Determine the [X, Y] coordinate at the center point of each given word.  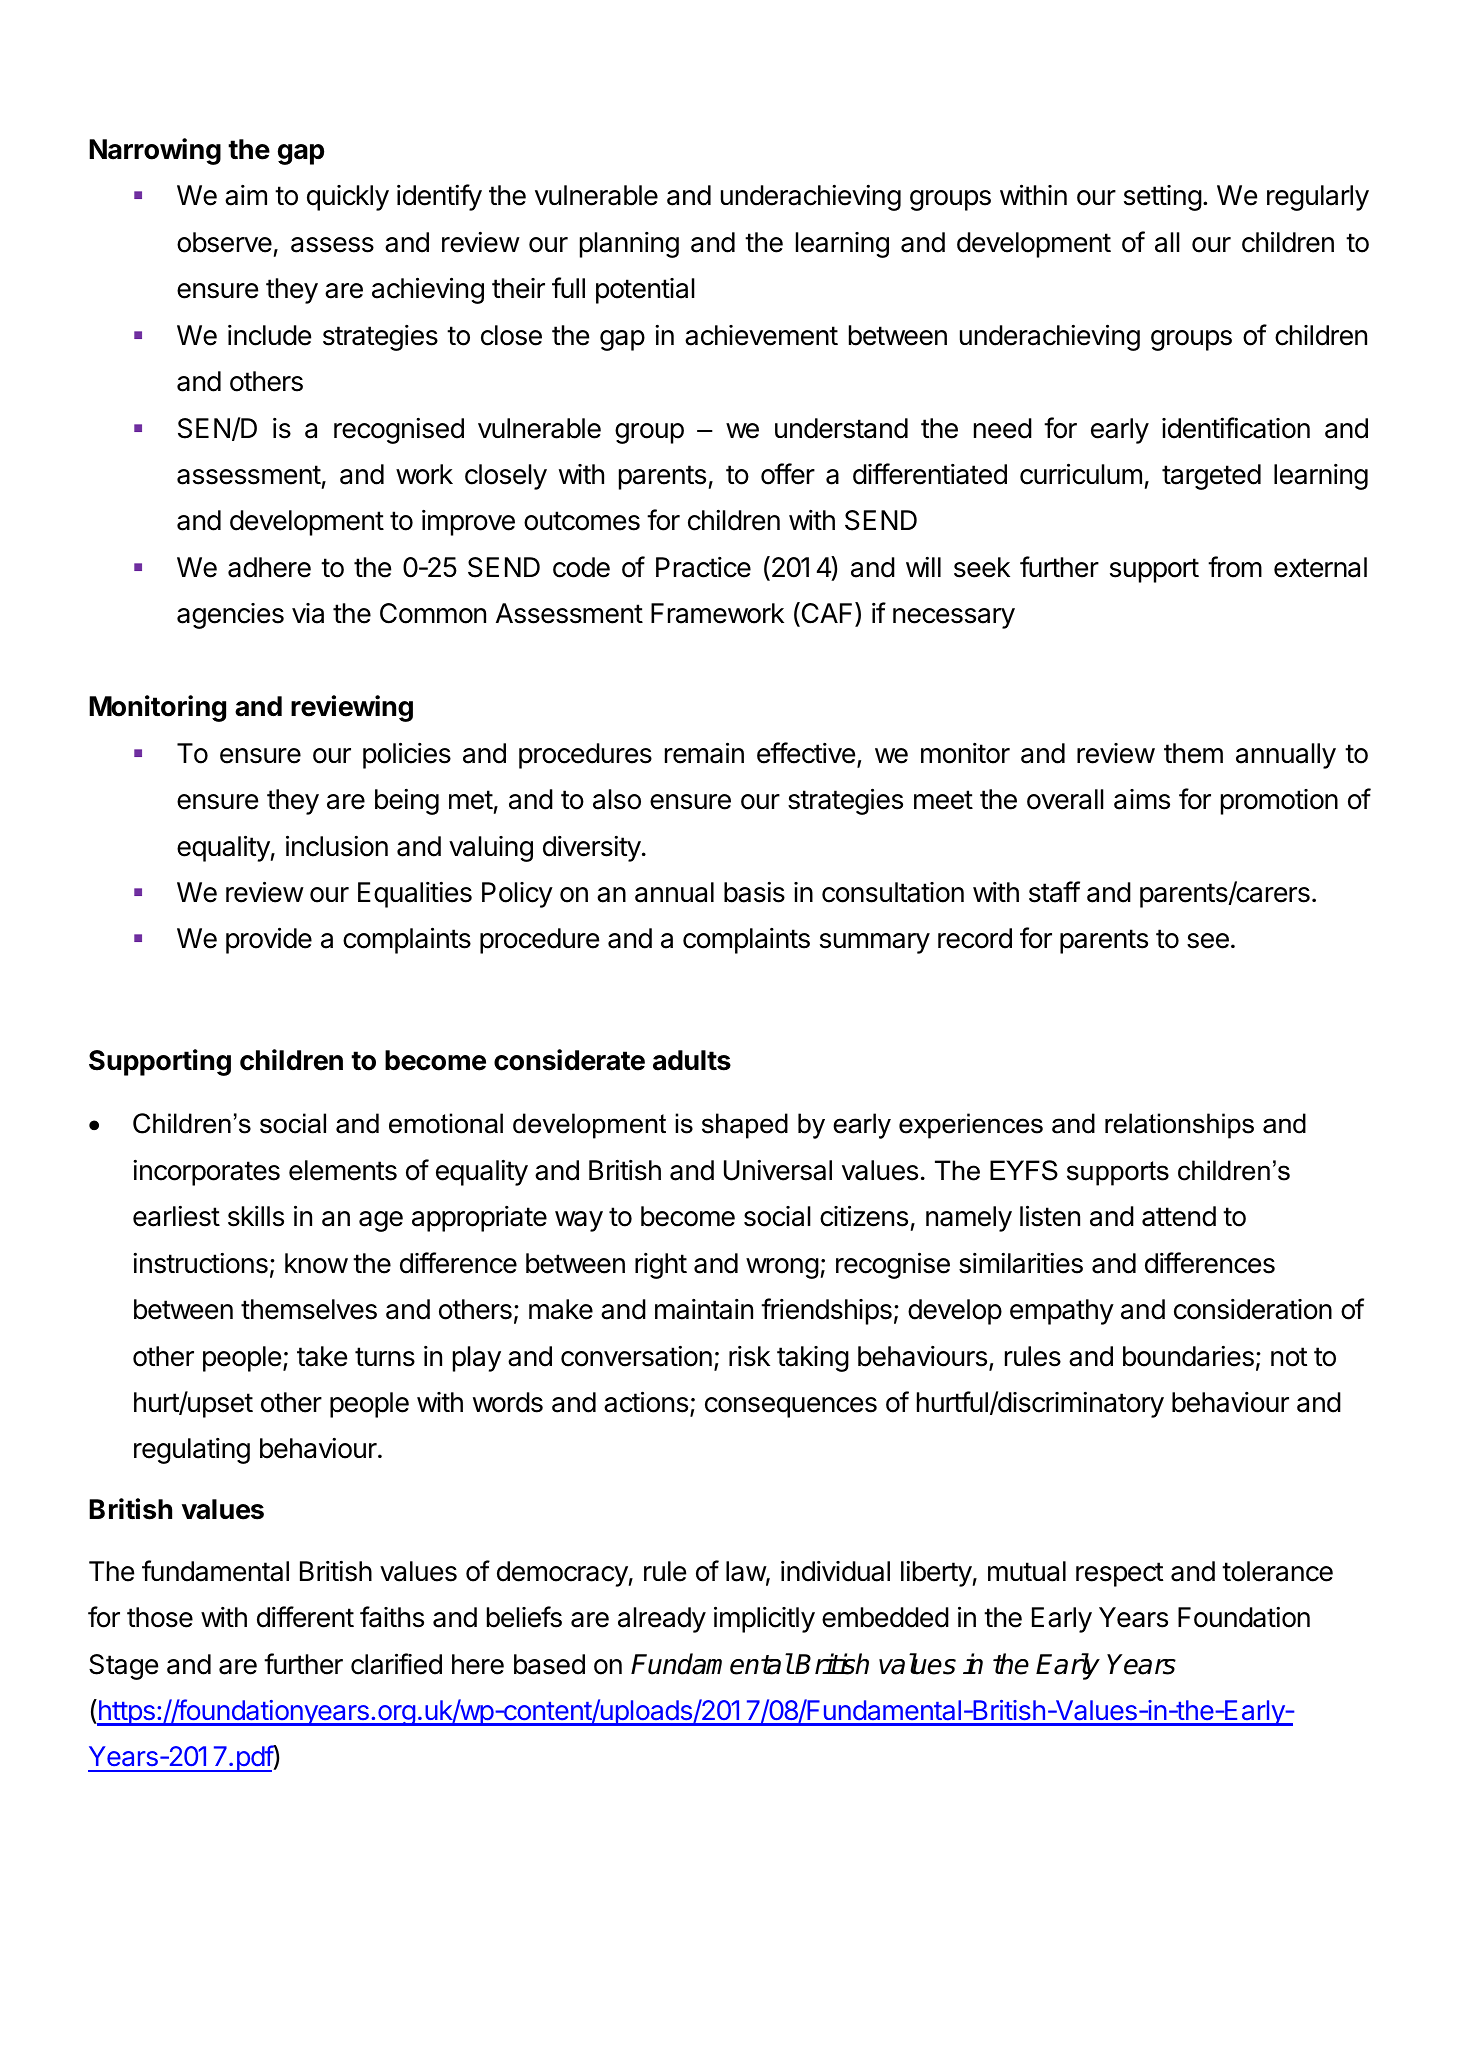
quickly [348, 198]
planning [629, 245]
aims [1142, 799]
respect [1119, 1574]
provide [269, 940]
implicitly [764, 1619]
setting [1163, 198]
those [160, 1617]
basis [754, 892]
